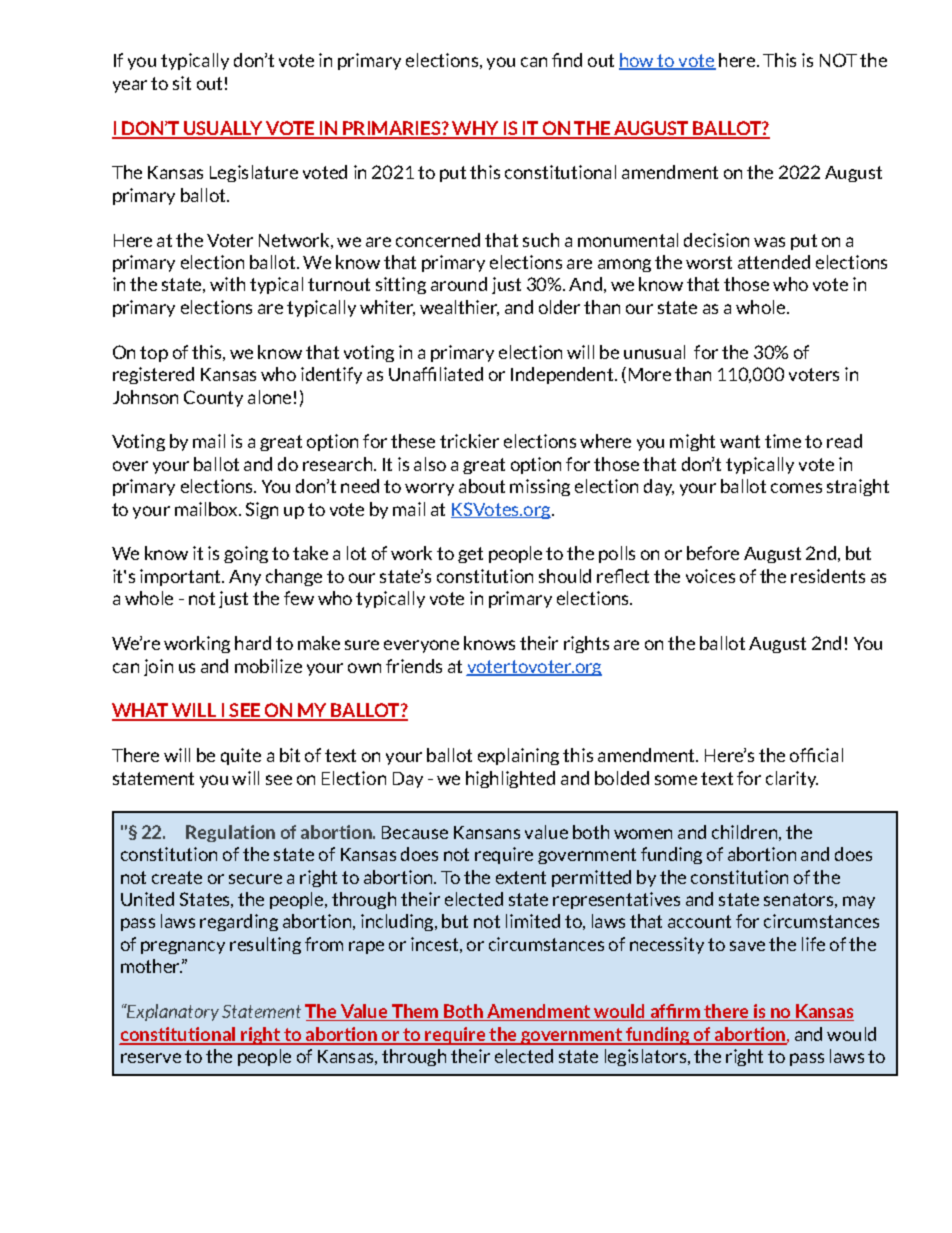 Image resolution: width=952 pixels, height=1233 pixels. I want to click on how, so click(638, 61).
